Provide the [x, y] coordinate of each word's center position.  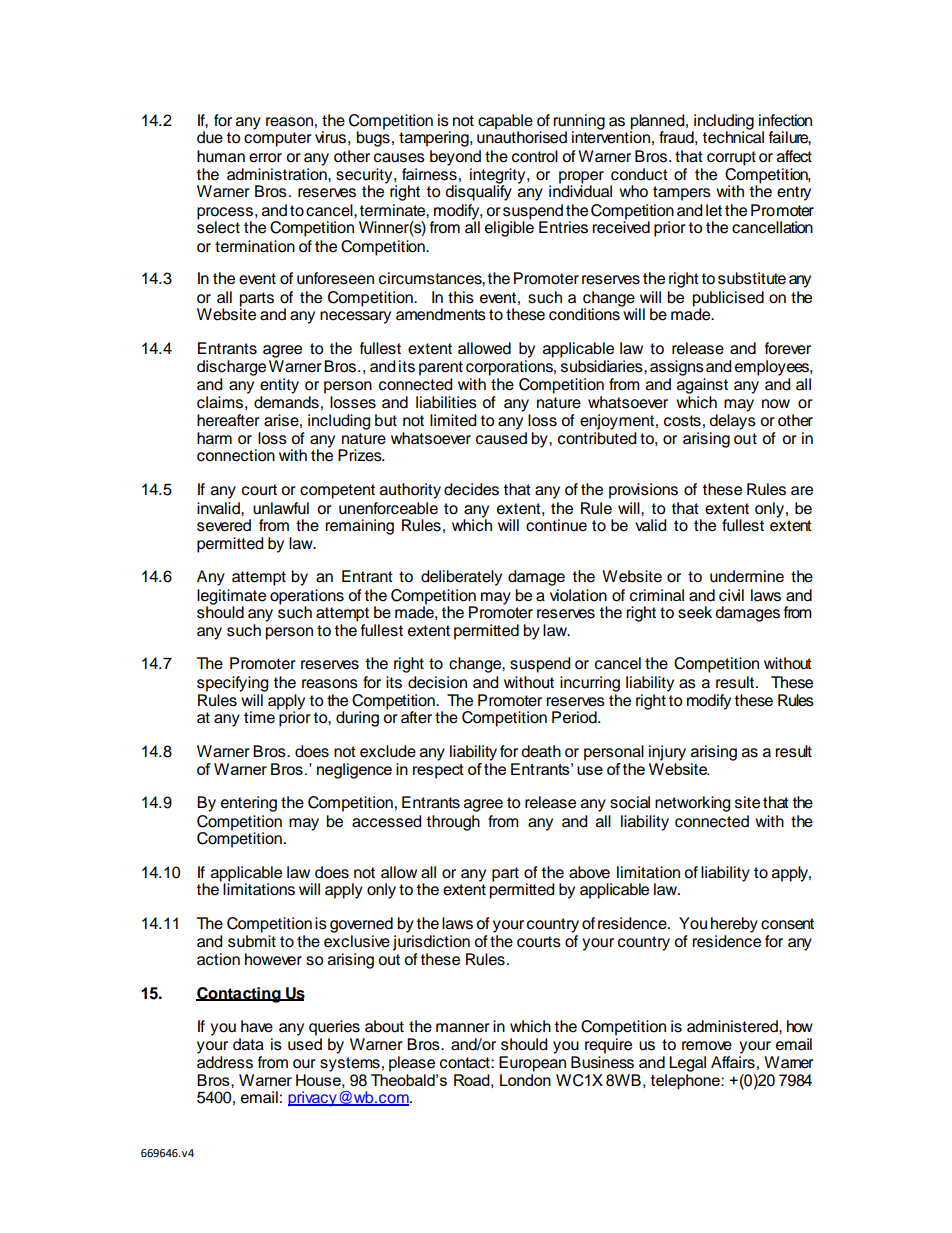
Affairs [733, 1062]
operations [307, 598]
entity [279, 386]
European [532, 1064]
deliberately [461, 578]
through [453, 823]
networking [693, 804]
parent [441, 368]
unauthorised [522, 136]
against [702, 386]
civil [731, 595]
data [248, 1044]
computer [278, 139]
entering [249, 804]
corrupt [731, 158]
